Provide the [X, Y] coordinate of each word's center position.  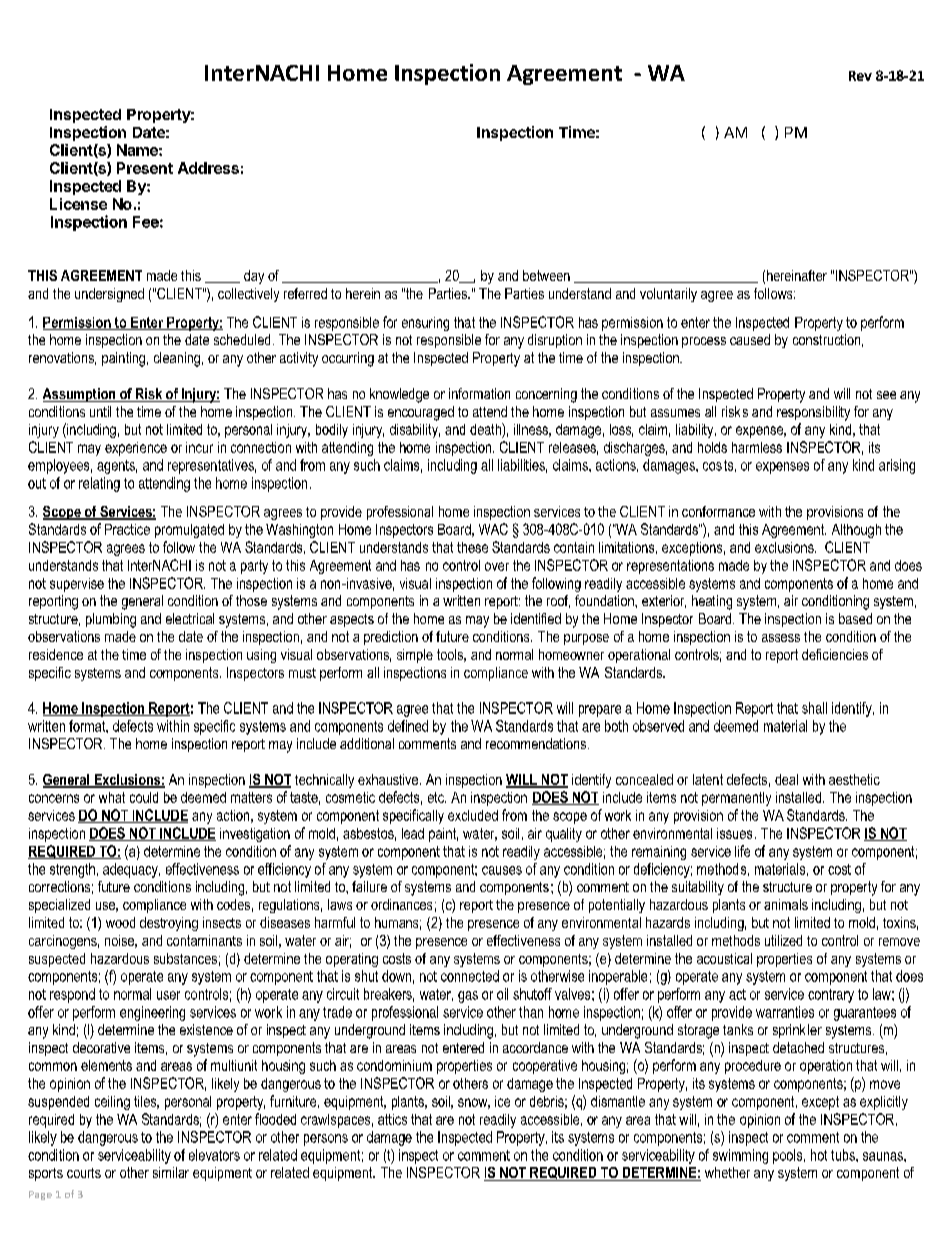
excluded [473, 815]
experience [136, 449]
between [546, 275]
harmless [757, 447]
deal [786, 779]
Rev [860, 76]
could [144, 797]
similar [171, 1172]
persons [326, 1140]
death [486, 429]
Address [208, 168]
